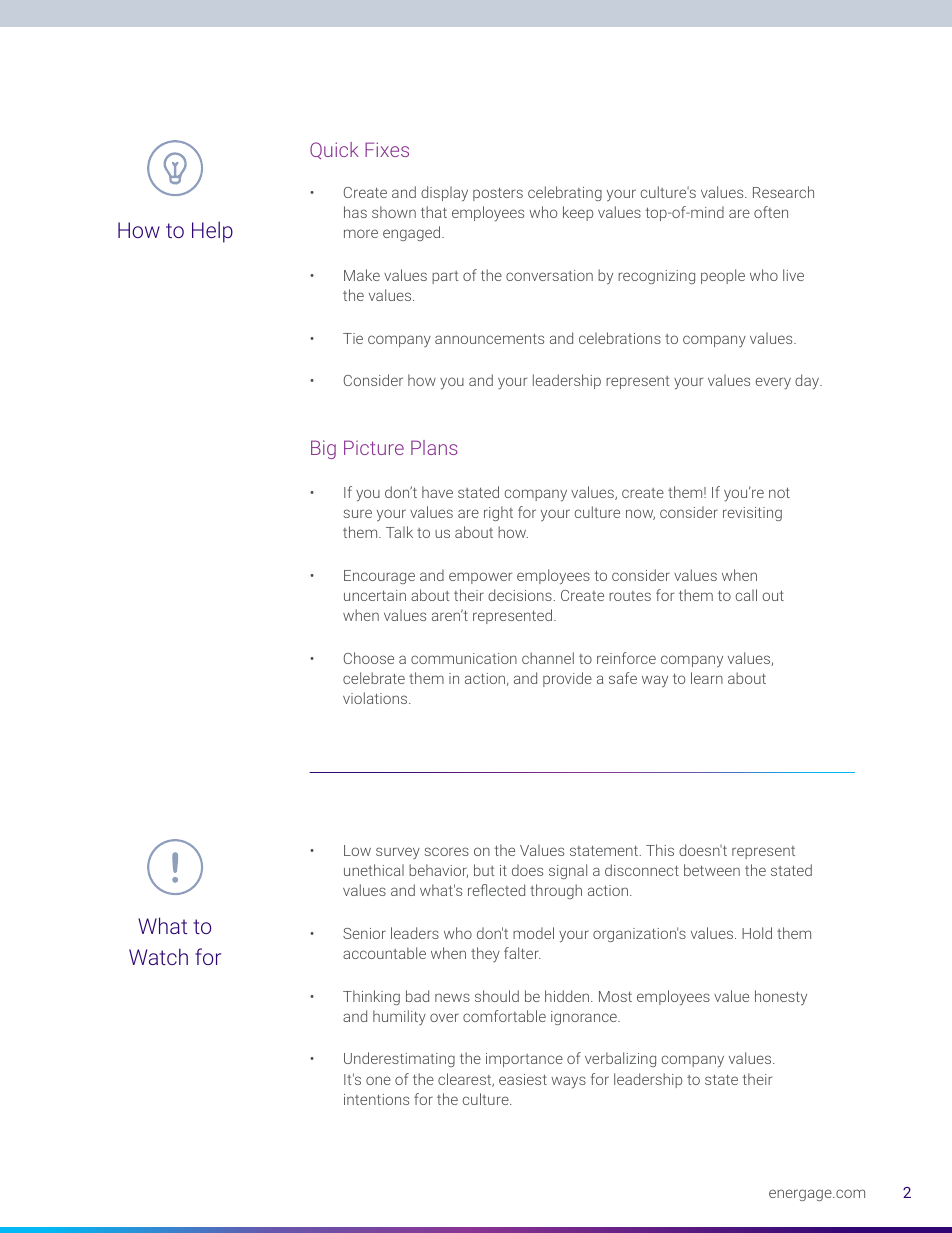 The width and height of the document is (952, 1233). What do you see at coordinates (357, 850) in the document?
I see `Low` at bounding box center [357, 850].
